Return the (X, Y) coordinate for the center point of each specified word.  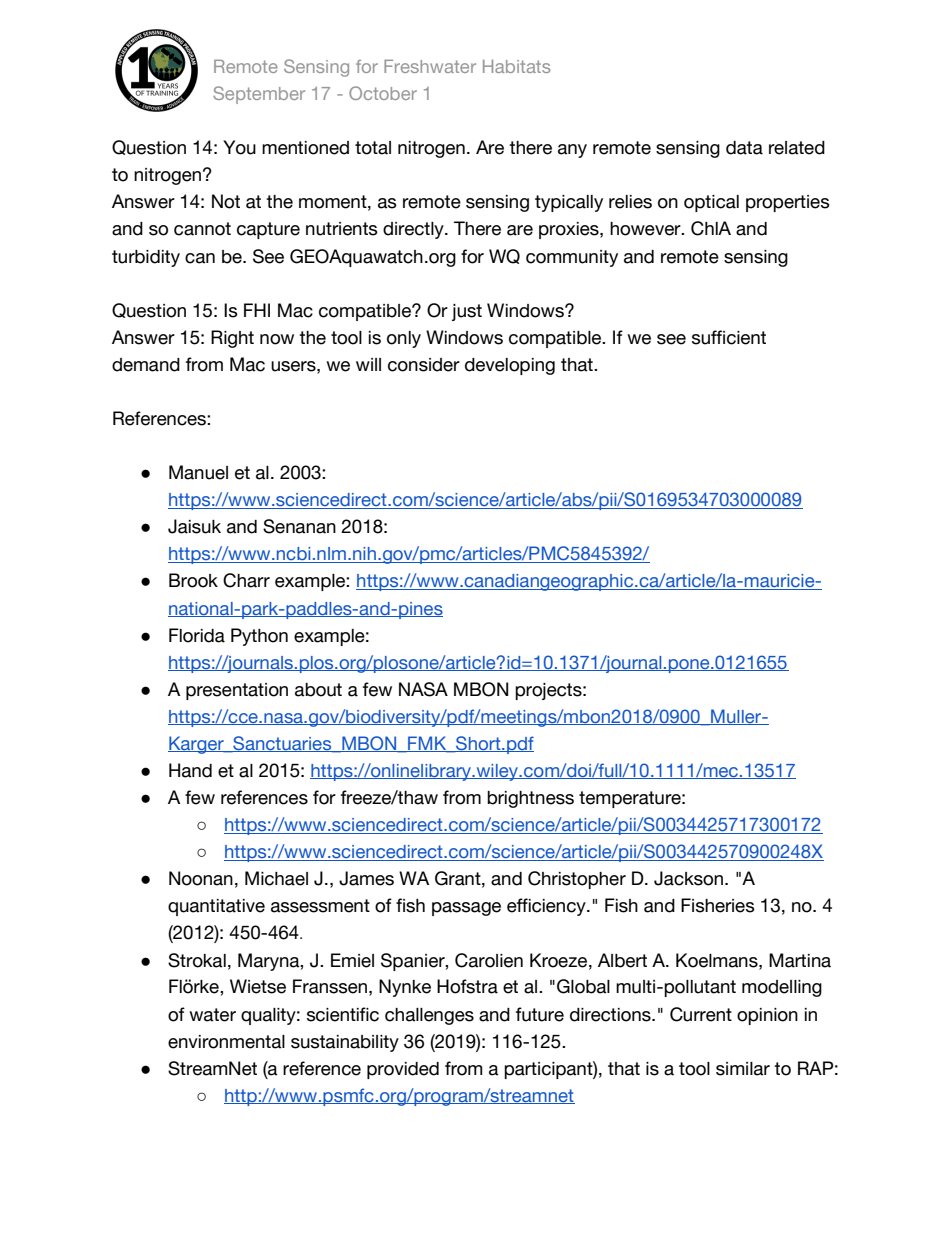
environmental (226, 1042)
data (744, 148)
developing (510, 366)
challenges (429, 1016)
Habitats (516, 66)
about (318, 690)
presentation (237, 691)
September (259, 95)
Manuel (198, 472)
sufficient (729, 337)
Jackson (688, 878)
